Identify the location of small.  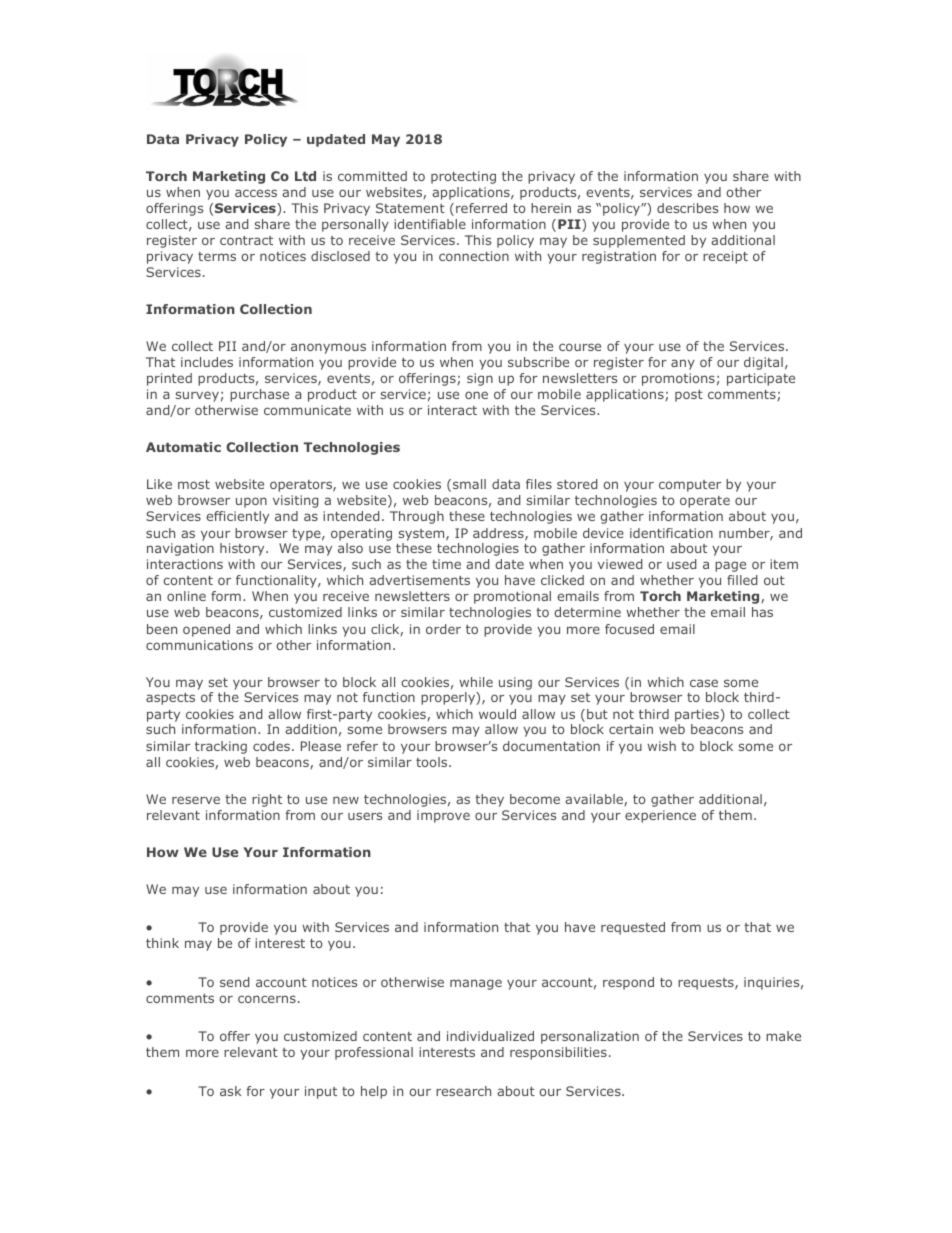
(469, 484).
